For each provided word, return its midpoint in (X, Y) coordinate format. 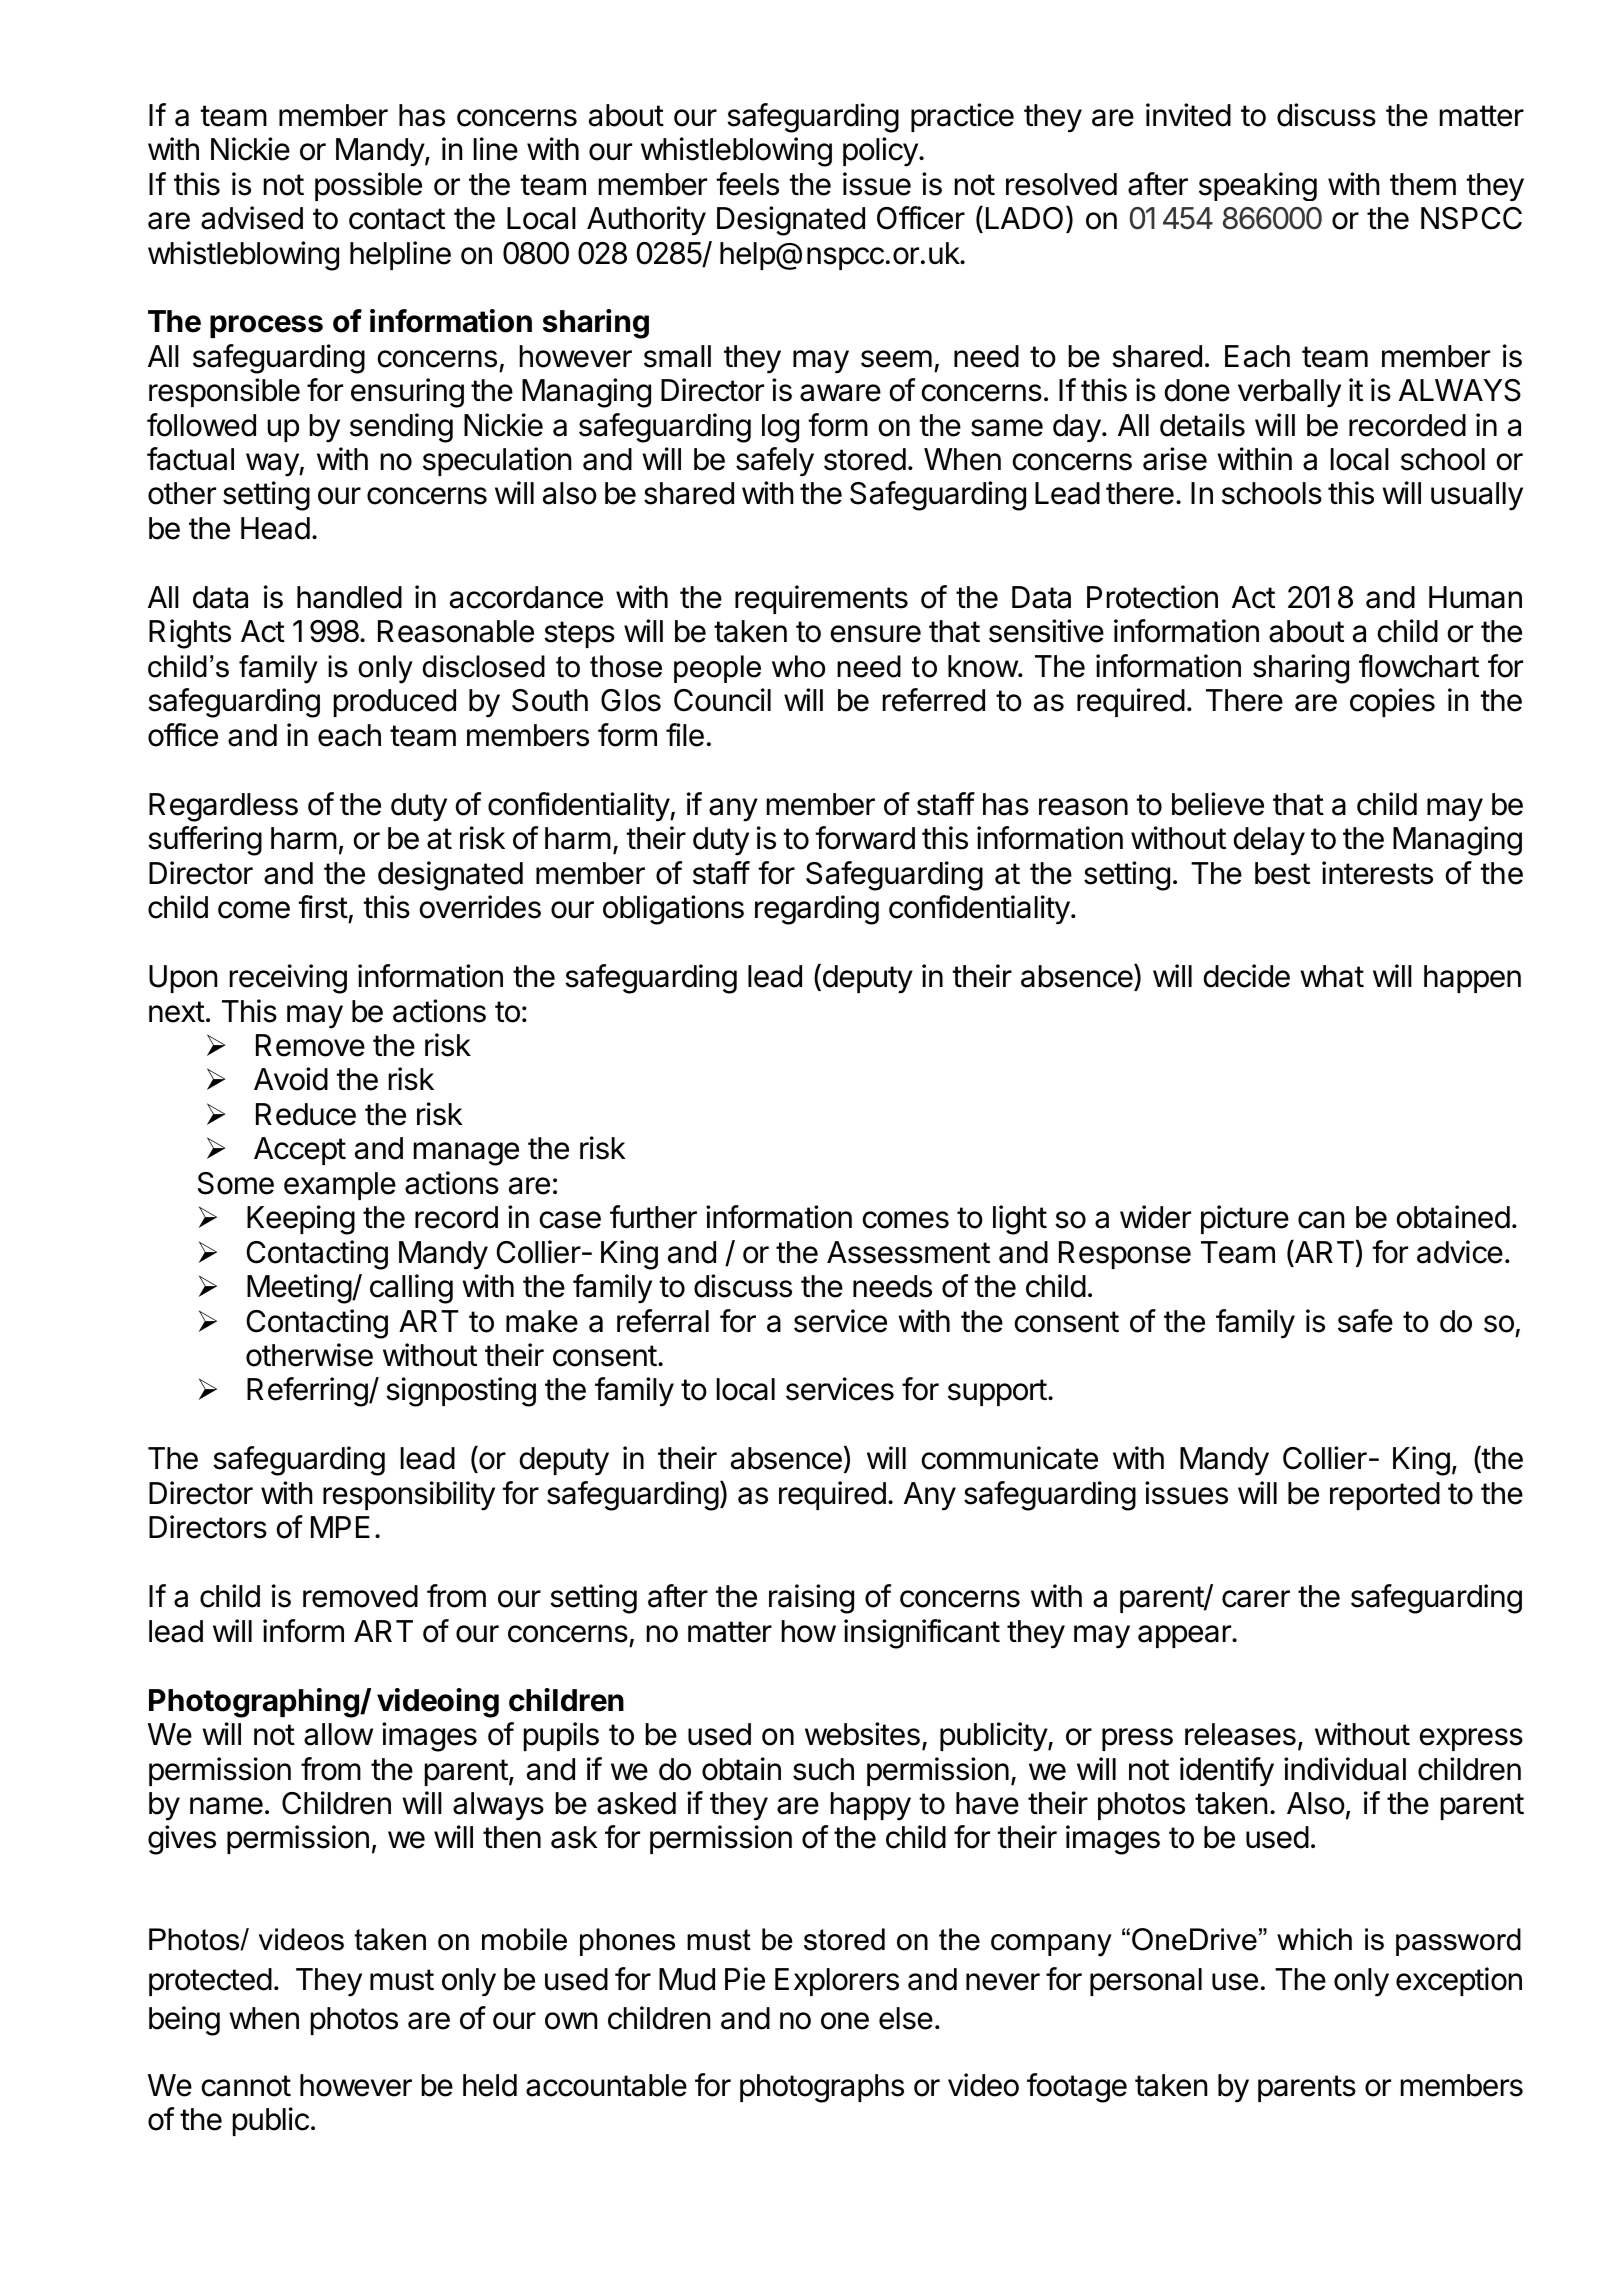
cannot (246, 2086)
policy (881, 152)
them (1423, 184)
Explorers (837, 1982)
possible (368, 186)
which (1314, 1939)
